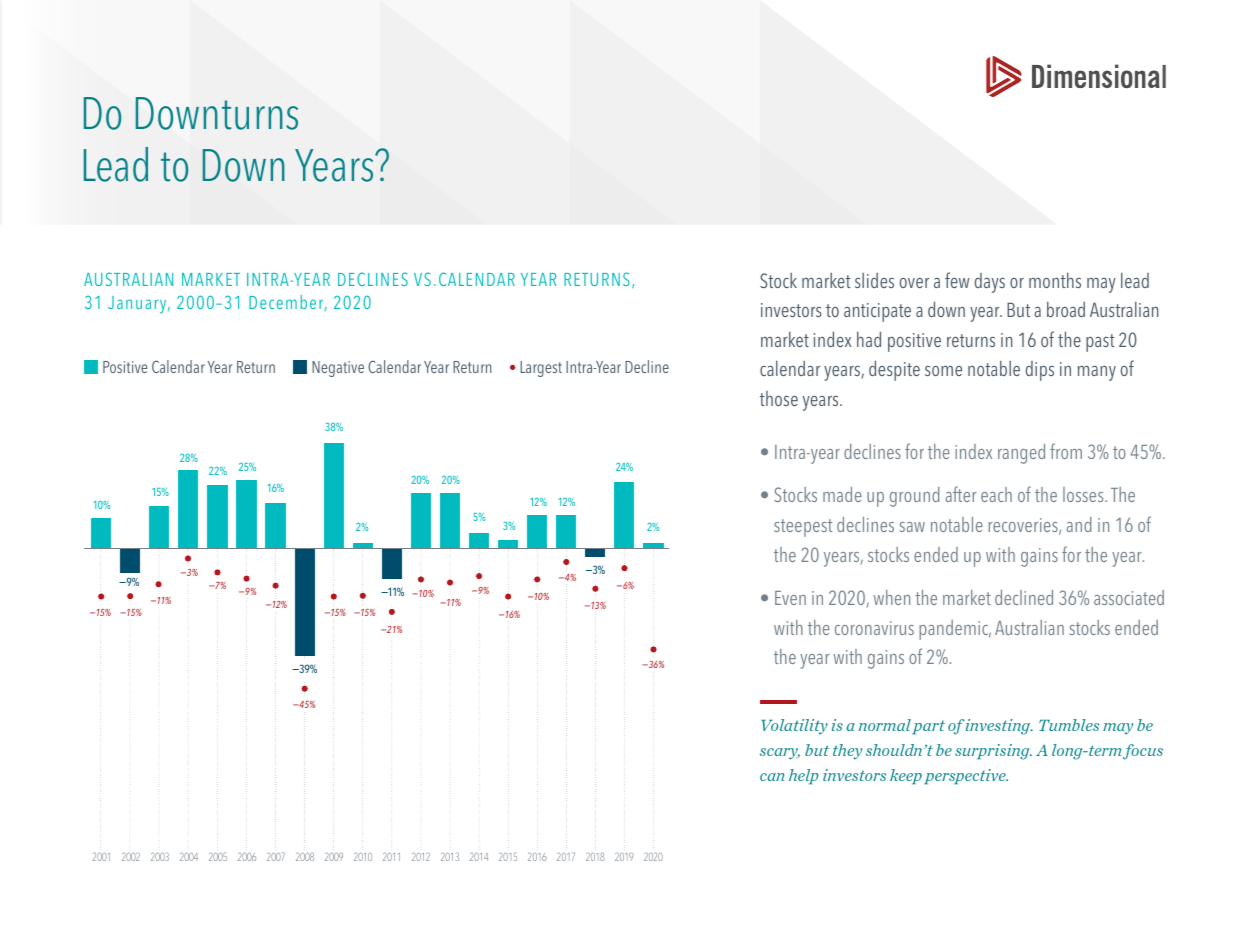  Describe the element at coordinates (803, 528) in the document. I see `steepest` at that location.
